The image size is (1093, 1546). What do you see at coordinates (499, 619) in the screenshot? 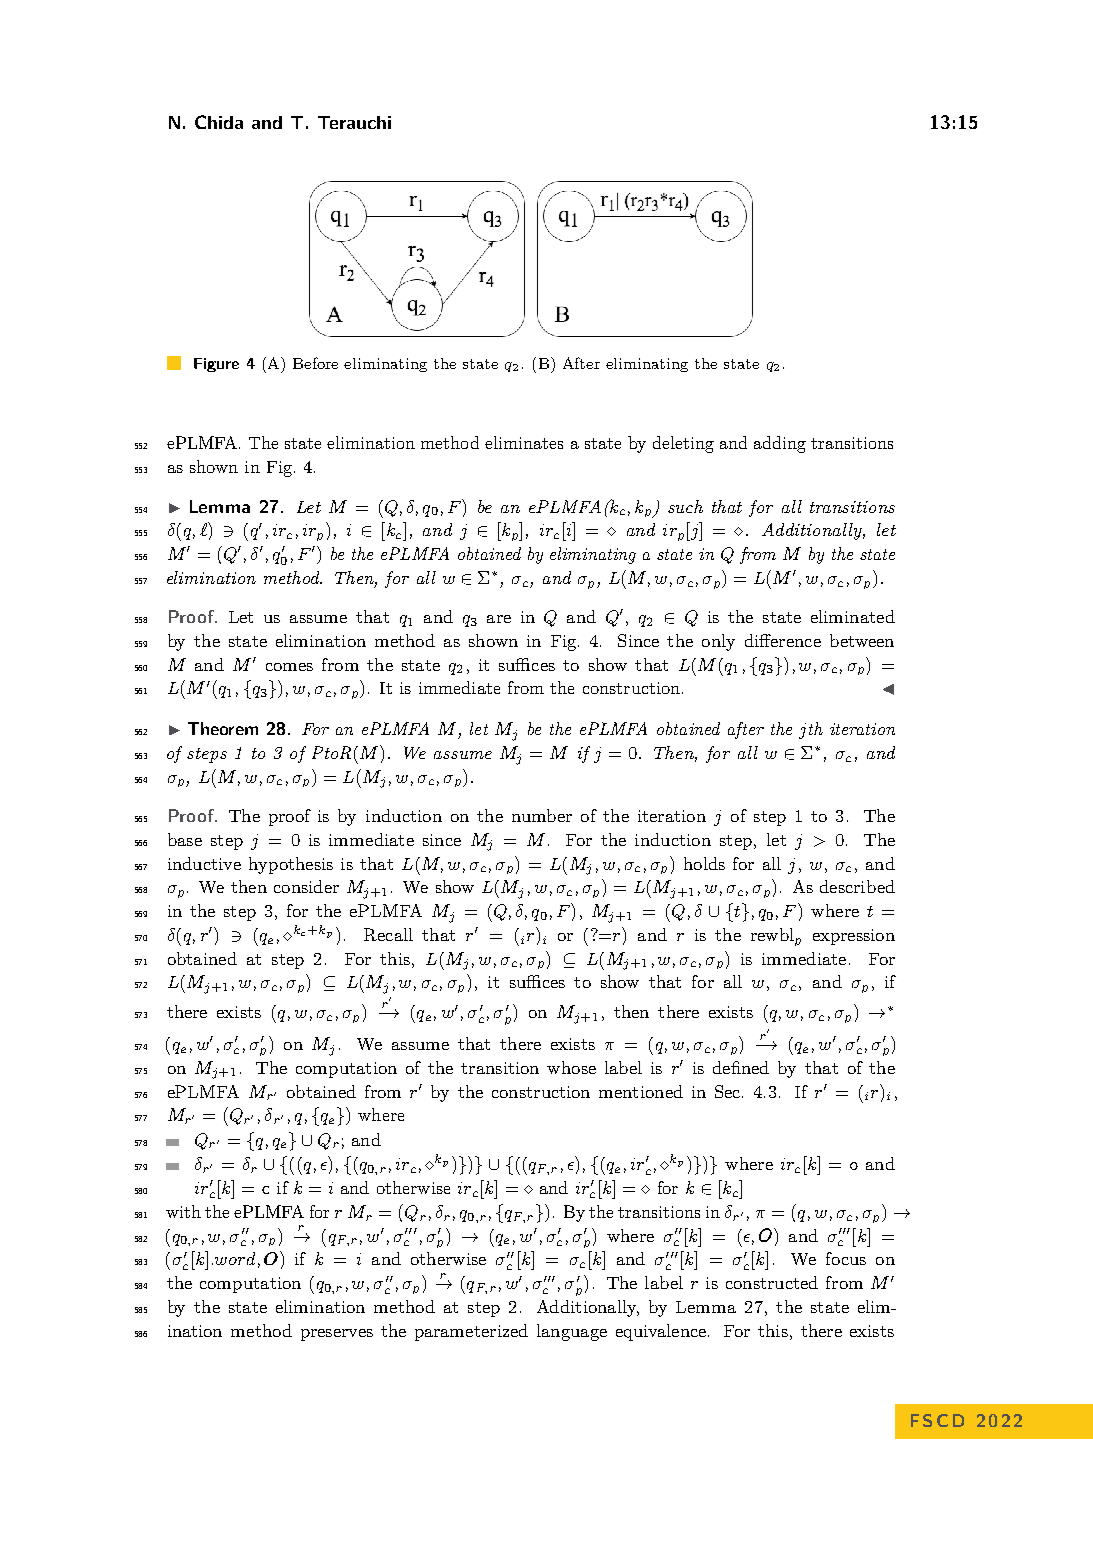
I see `are` at bounding box center [499, 619].
